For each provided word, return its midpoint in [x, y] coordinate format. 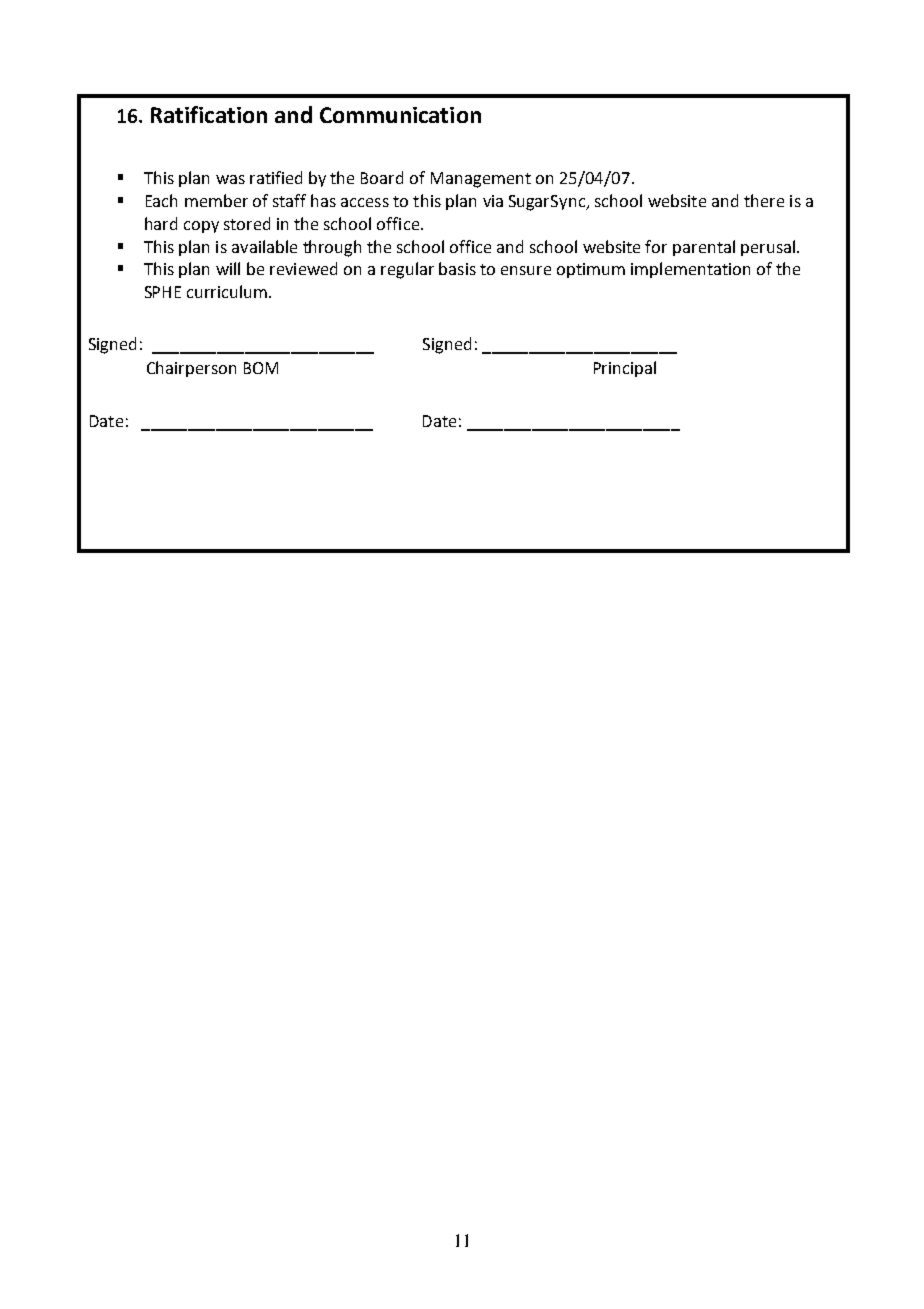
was [230, 179]
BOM [261, 368]
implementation [690, 270]
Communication [400, 115]
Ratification [209, 114]
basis [457, 268]
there [764, 200]
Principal [625, 369]
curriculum [228, 291]
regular [407, 270]
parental [704, 248]
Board [382, 177]
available [264, 246]
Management [481, 180]
